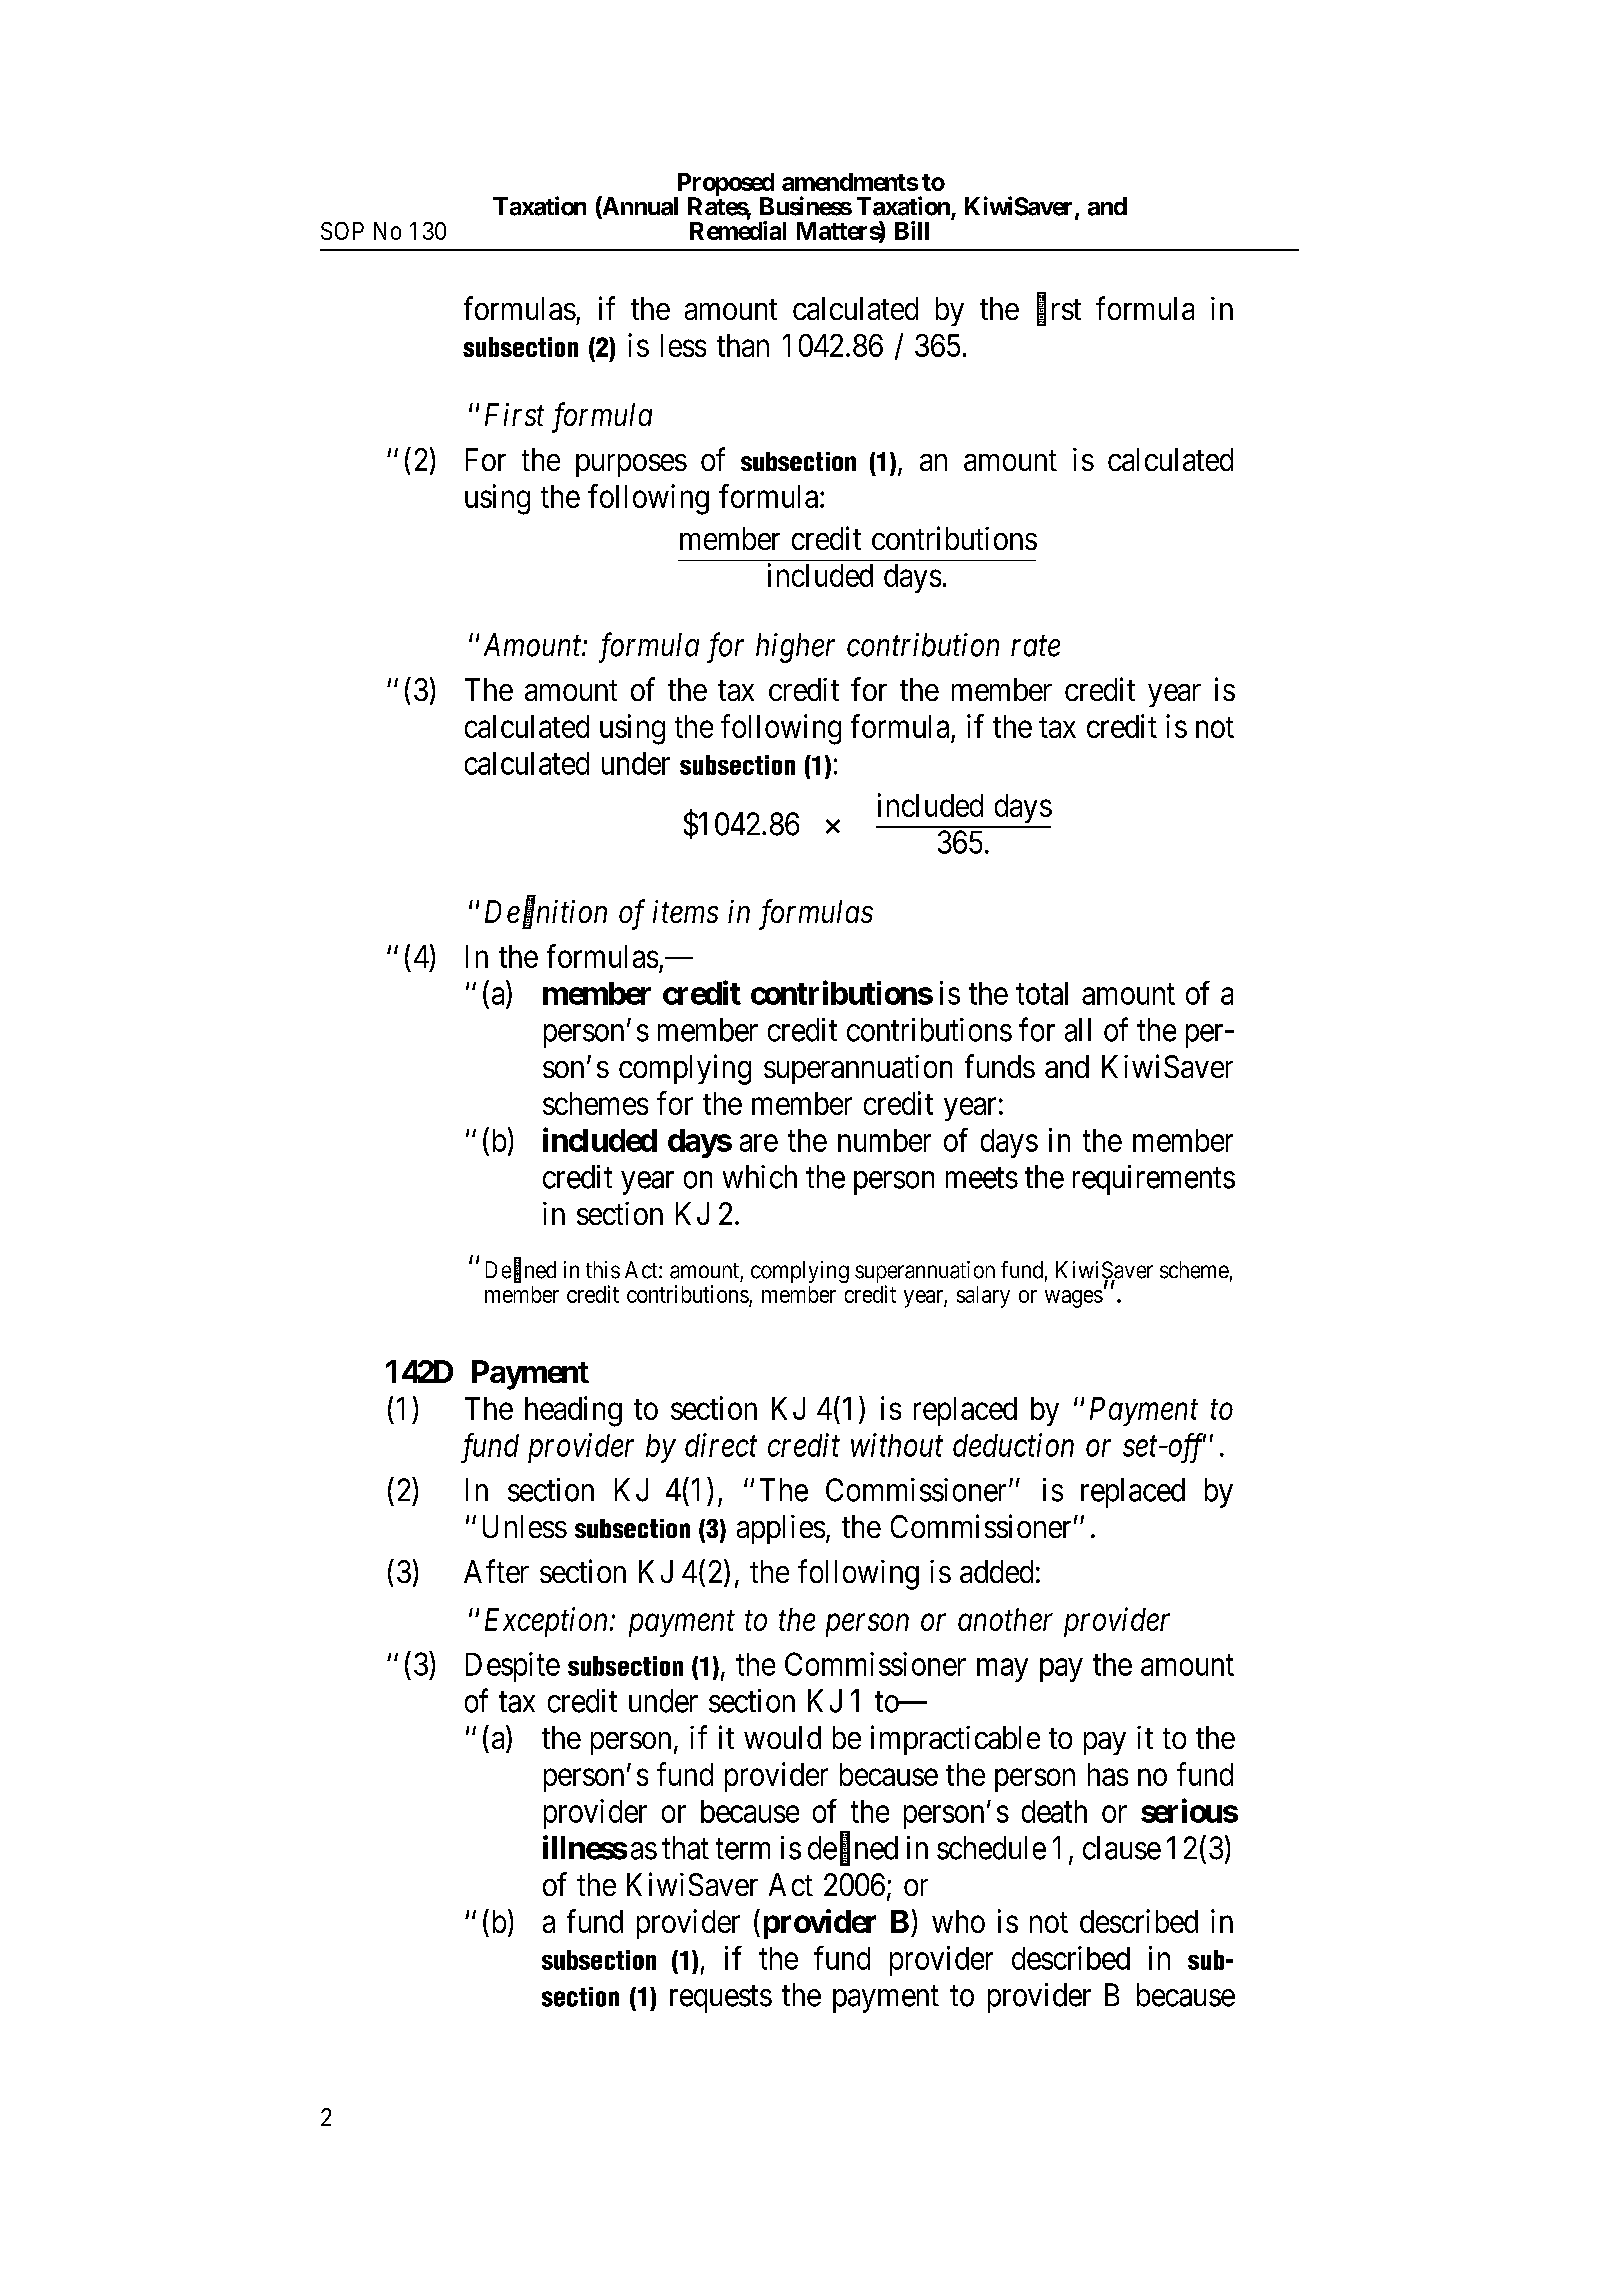 The image size is (1619, 2292). I want to click on Definition, so click(546, 914).
